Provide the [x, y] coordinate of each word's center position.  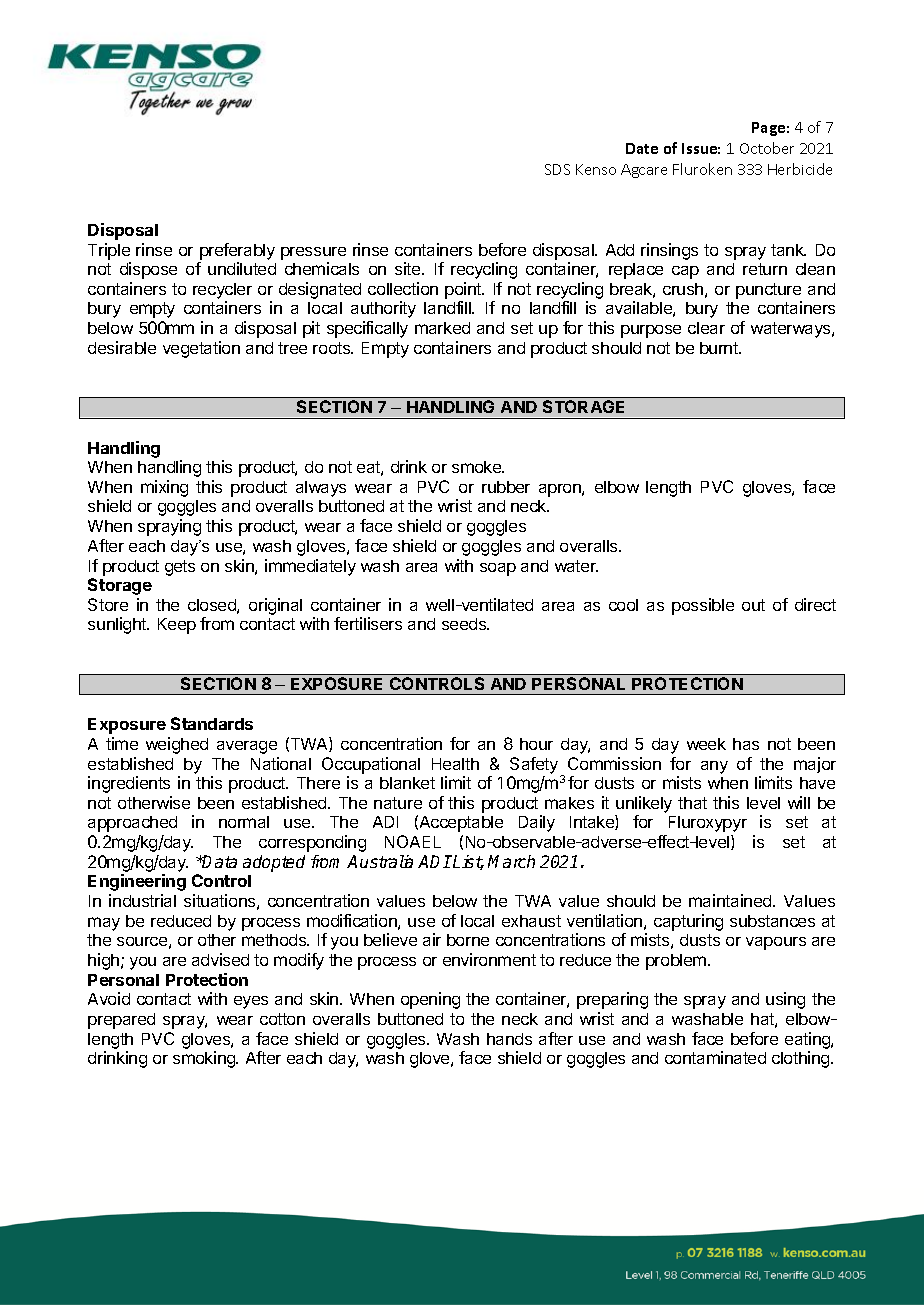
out [753, 605]
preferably [237, 251]
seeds [465, 624]
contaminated [715, 1057]
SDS [557, 169]
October [767, 148]
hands [509, 1039]
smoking [205, 1059]
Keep [177, 626]
